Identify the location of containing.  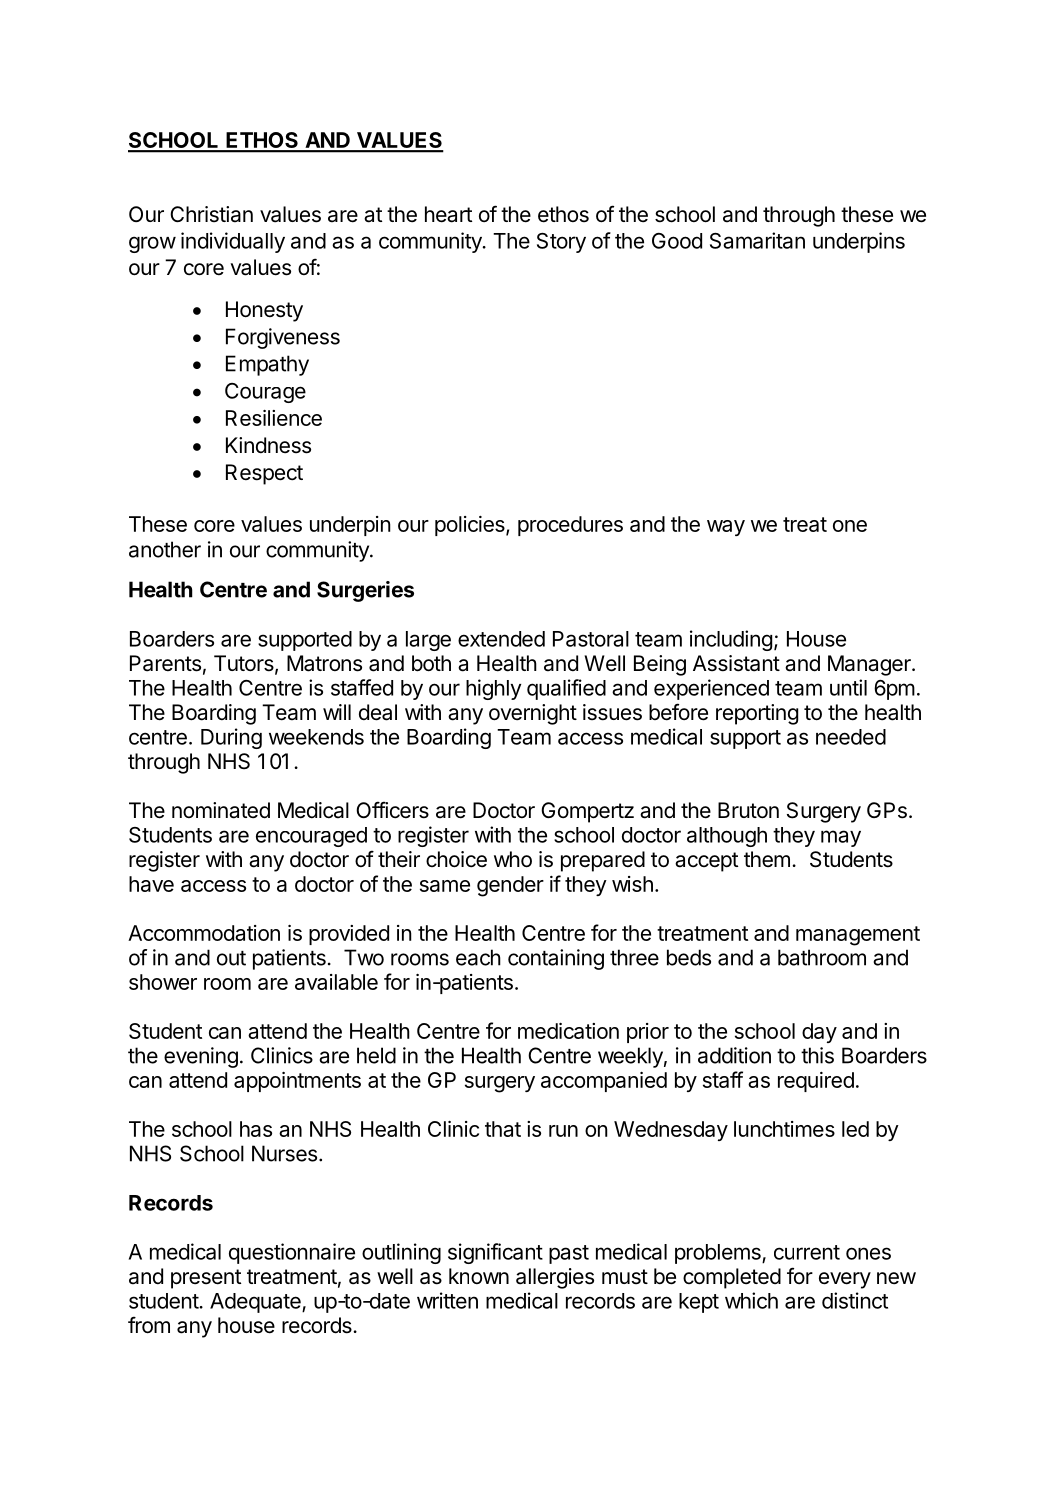
(556, 959).
